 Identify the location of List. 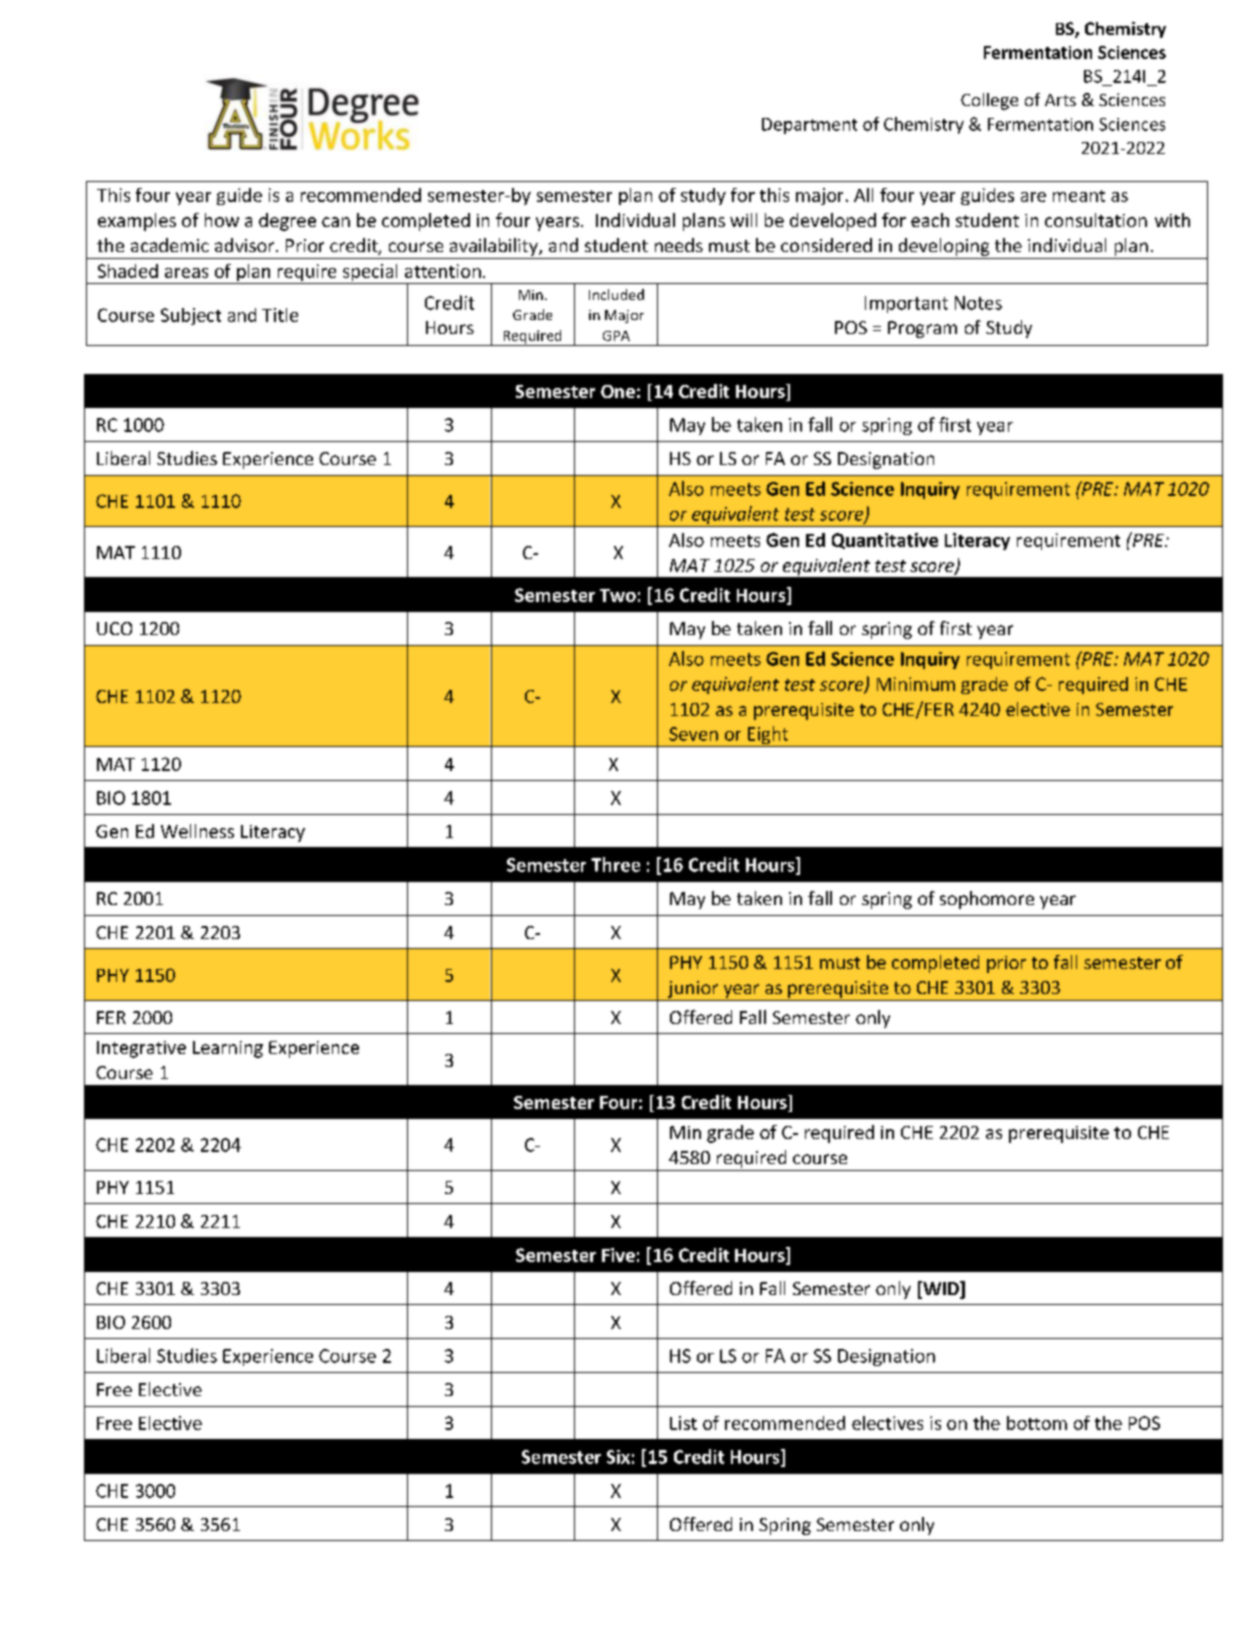
(683, 1423).
